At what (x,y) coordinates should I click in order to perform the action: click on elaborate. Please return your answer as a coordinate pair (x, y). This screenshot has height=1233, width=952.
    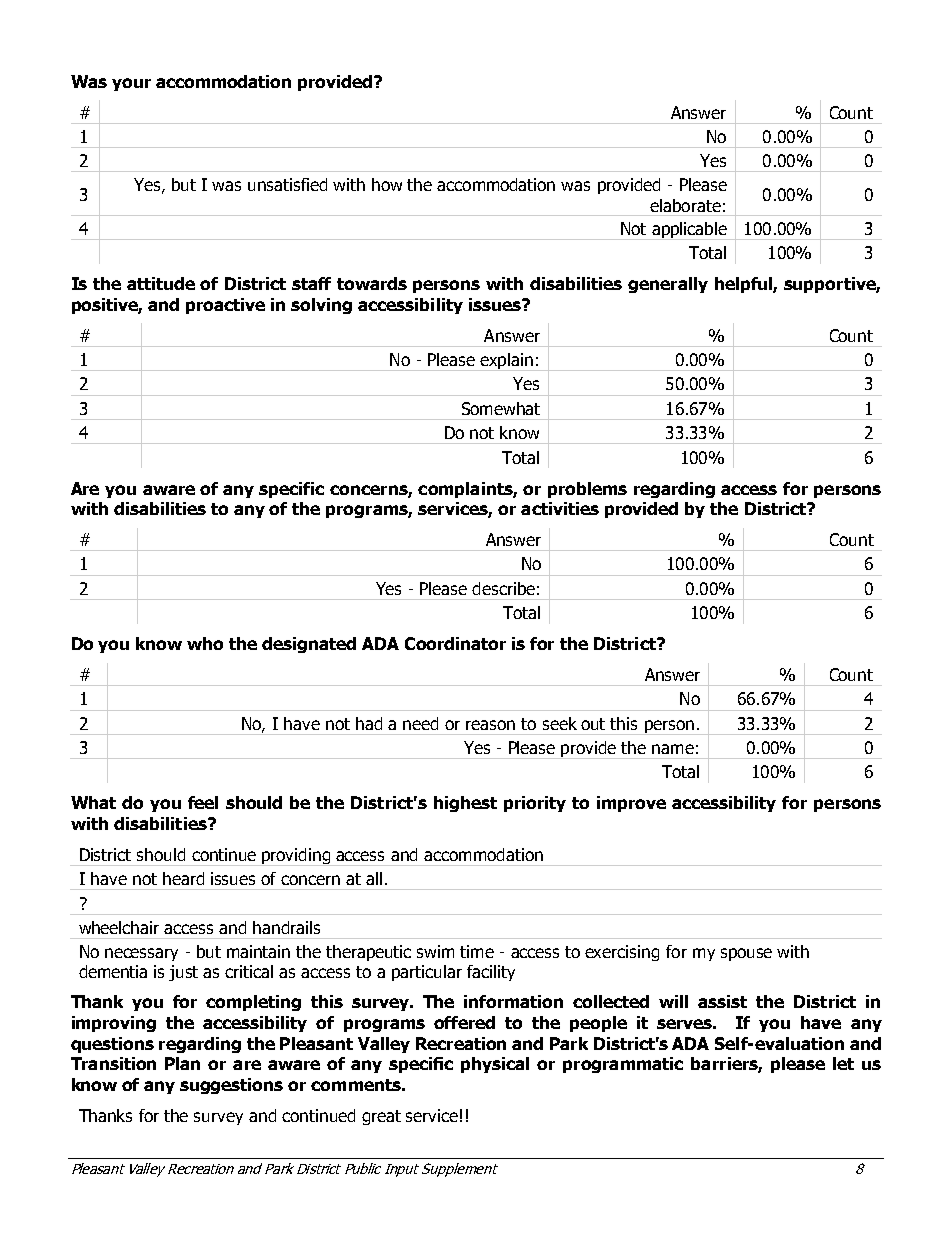
    Looking at the image, I should click on (685, 205).
